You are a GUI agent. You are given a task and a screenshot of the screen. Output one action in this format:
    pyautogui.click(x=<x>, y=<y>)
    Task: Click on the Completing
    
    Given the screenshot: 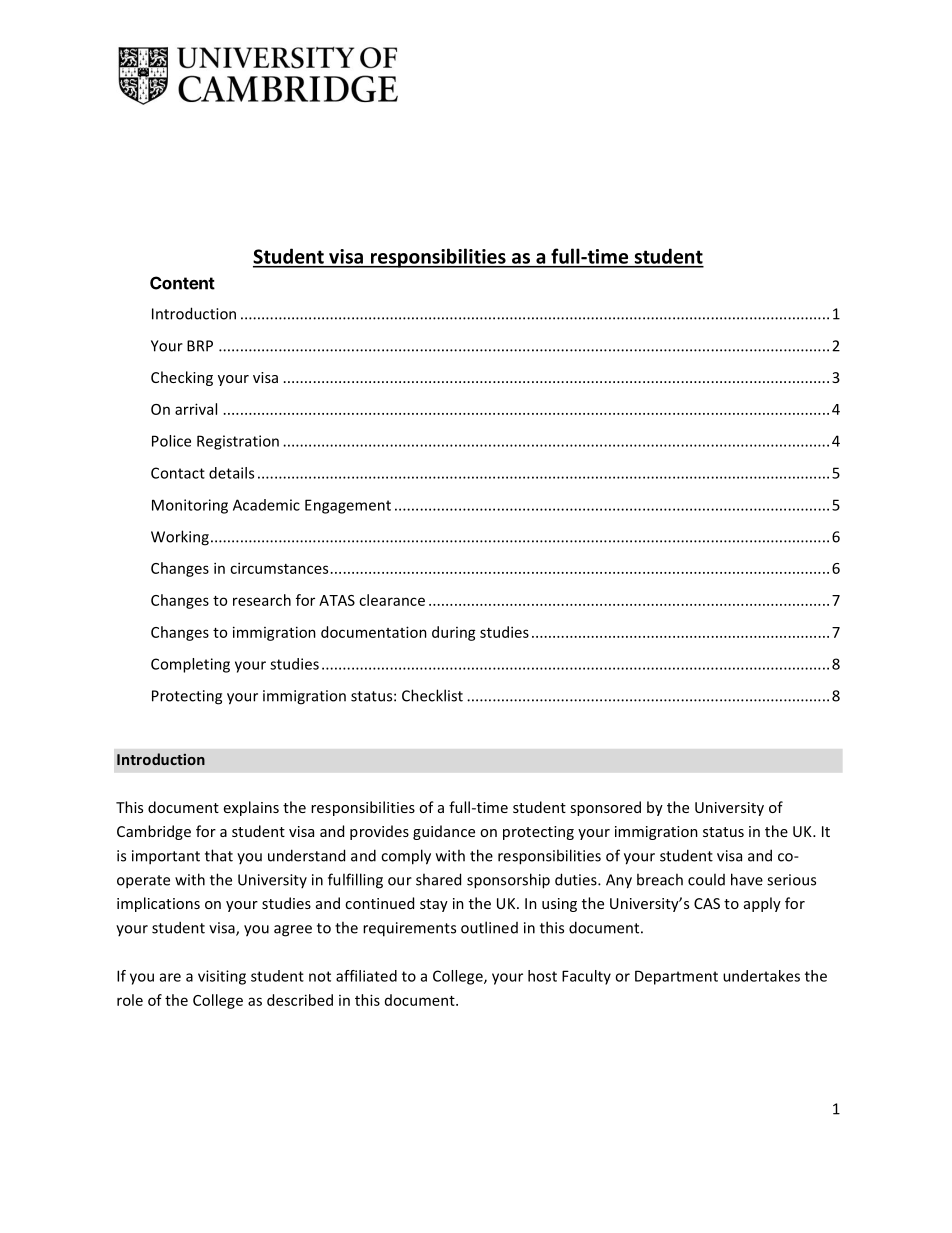 What is the action you would take?
    pyautogui.click(x=190, y=665)
